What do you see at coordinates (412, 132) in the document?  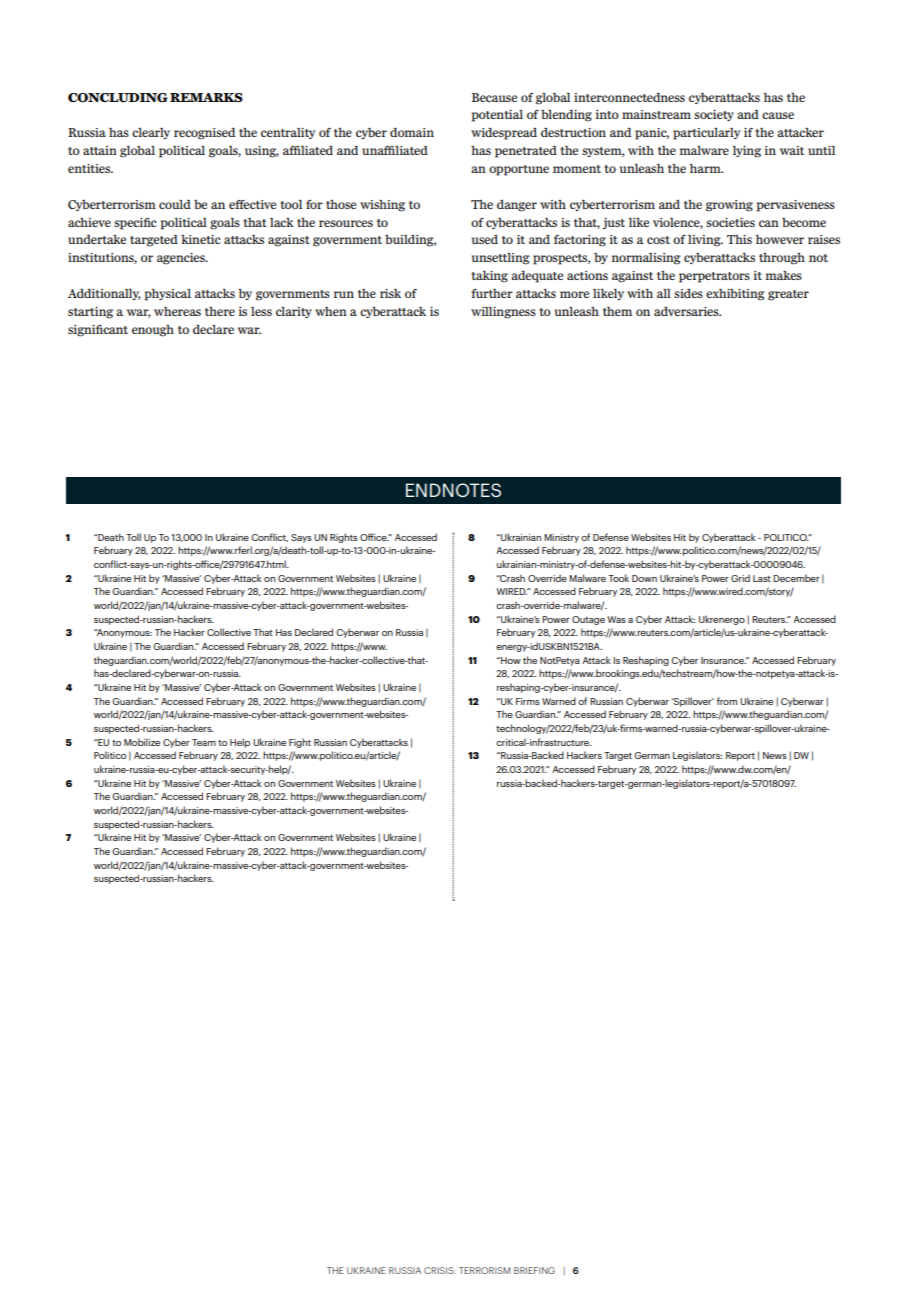 I see `domain` at bounding box center [412, 132].
